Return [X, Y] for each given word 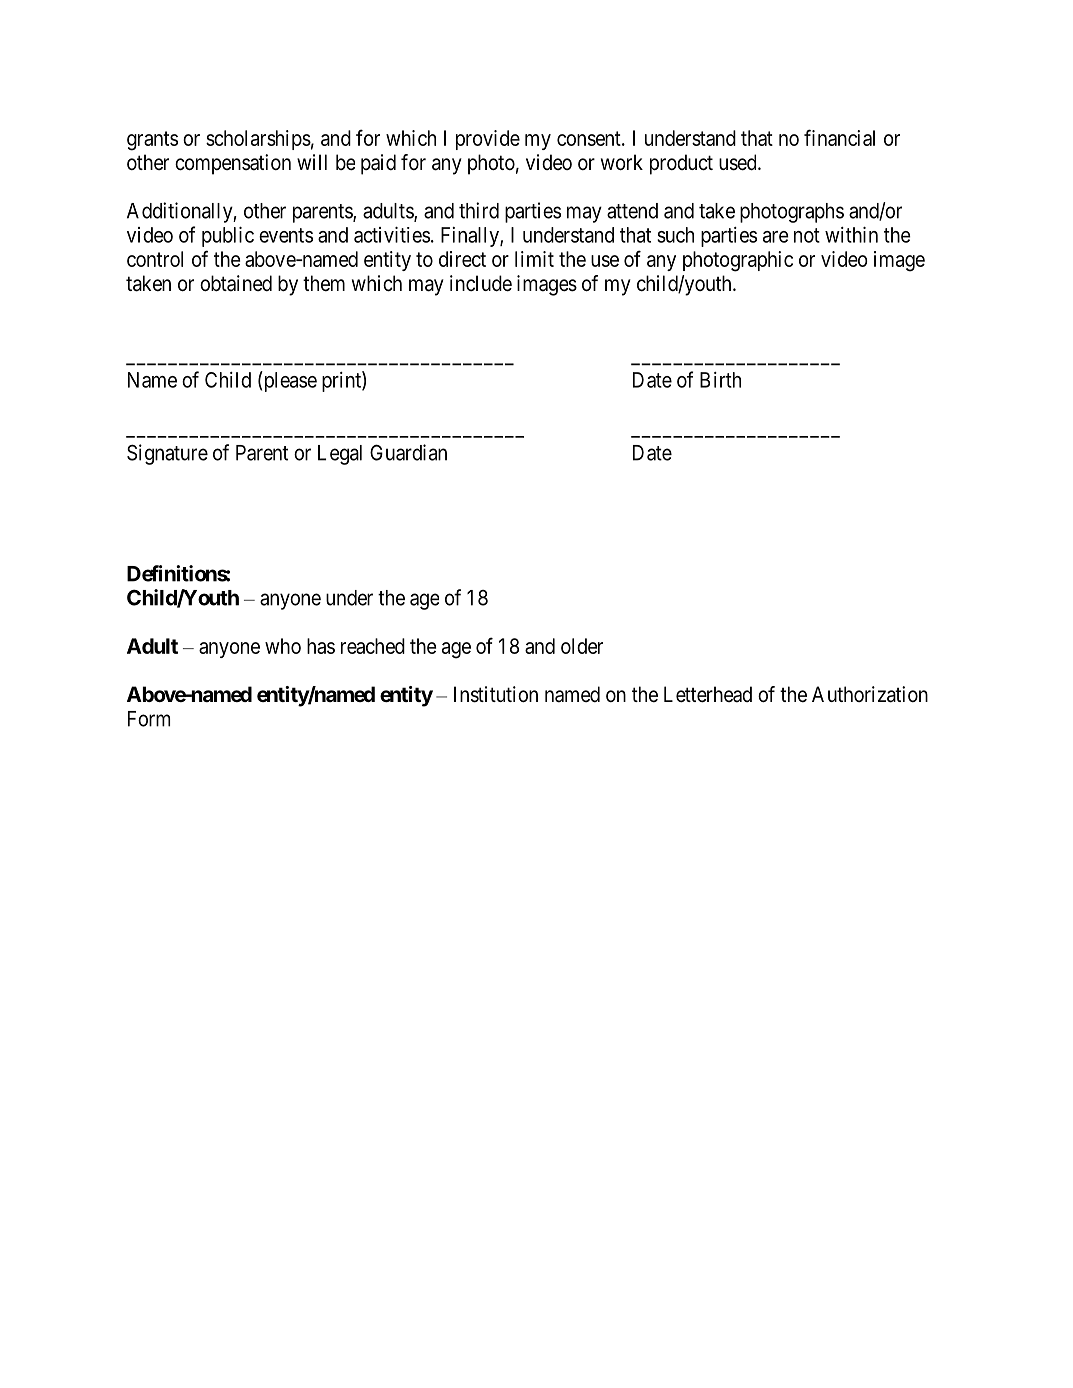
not [807, 235]
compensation [233, 164]
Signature [167, 454]
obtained [236, 283]
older [582, 646]
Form [149, 719]
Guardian [408, 452]
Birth [720, 380]
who [283, 646]
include [481, 283]
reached [373, 646]
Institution [496, 694]
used [739, 162]
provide [488, 140]
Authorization [870, 694]
